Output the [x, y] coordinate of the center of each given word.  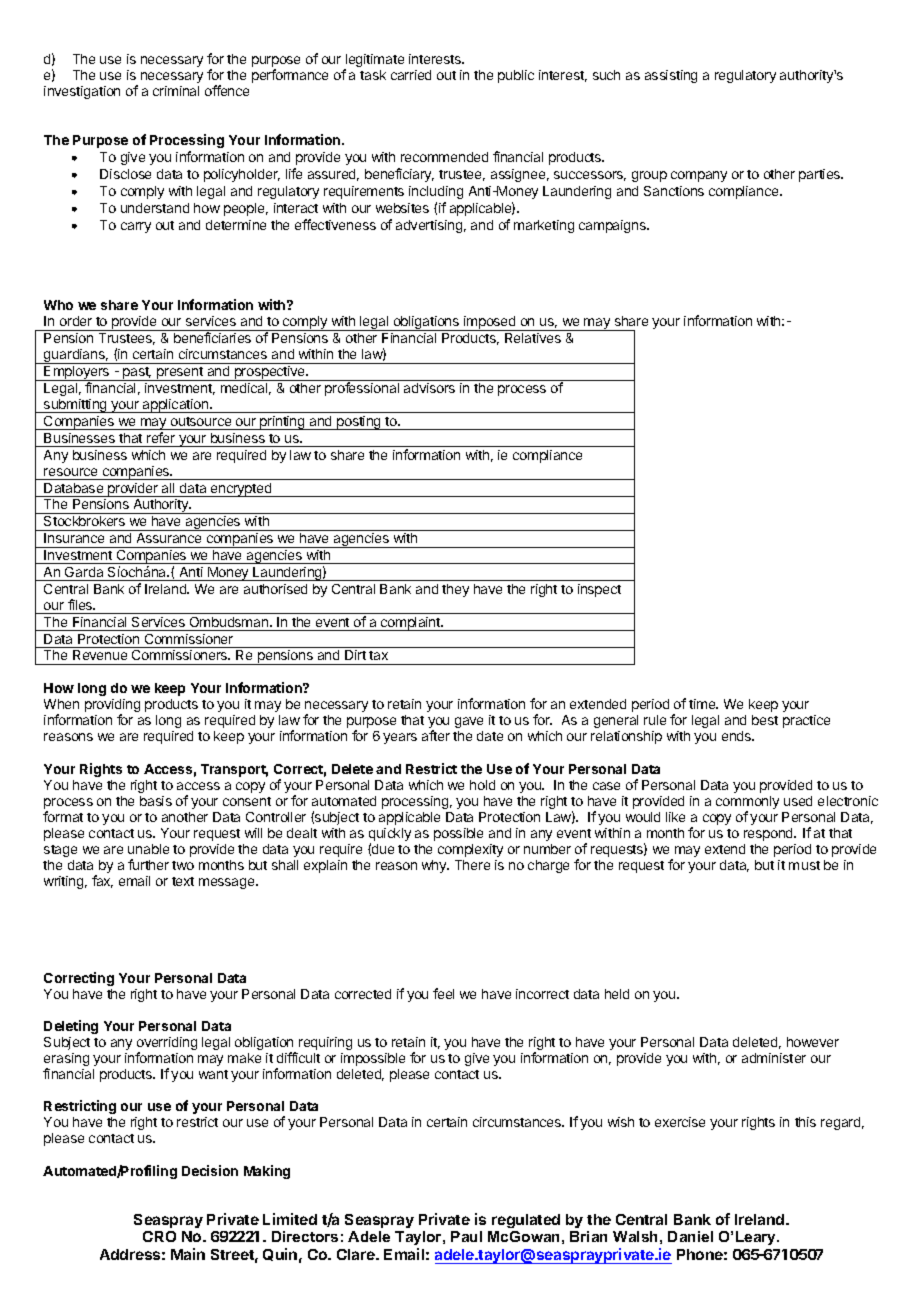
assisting [671, 76]
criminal [176, 91]
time [703, 704]
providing [112, 707]
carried [411, 75]
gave [469, 722]
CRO [159, 1236]
